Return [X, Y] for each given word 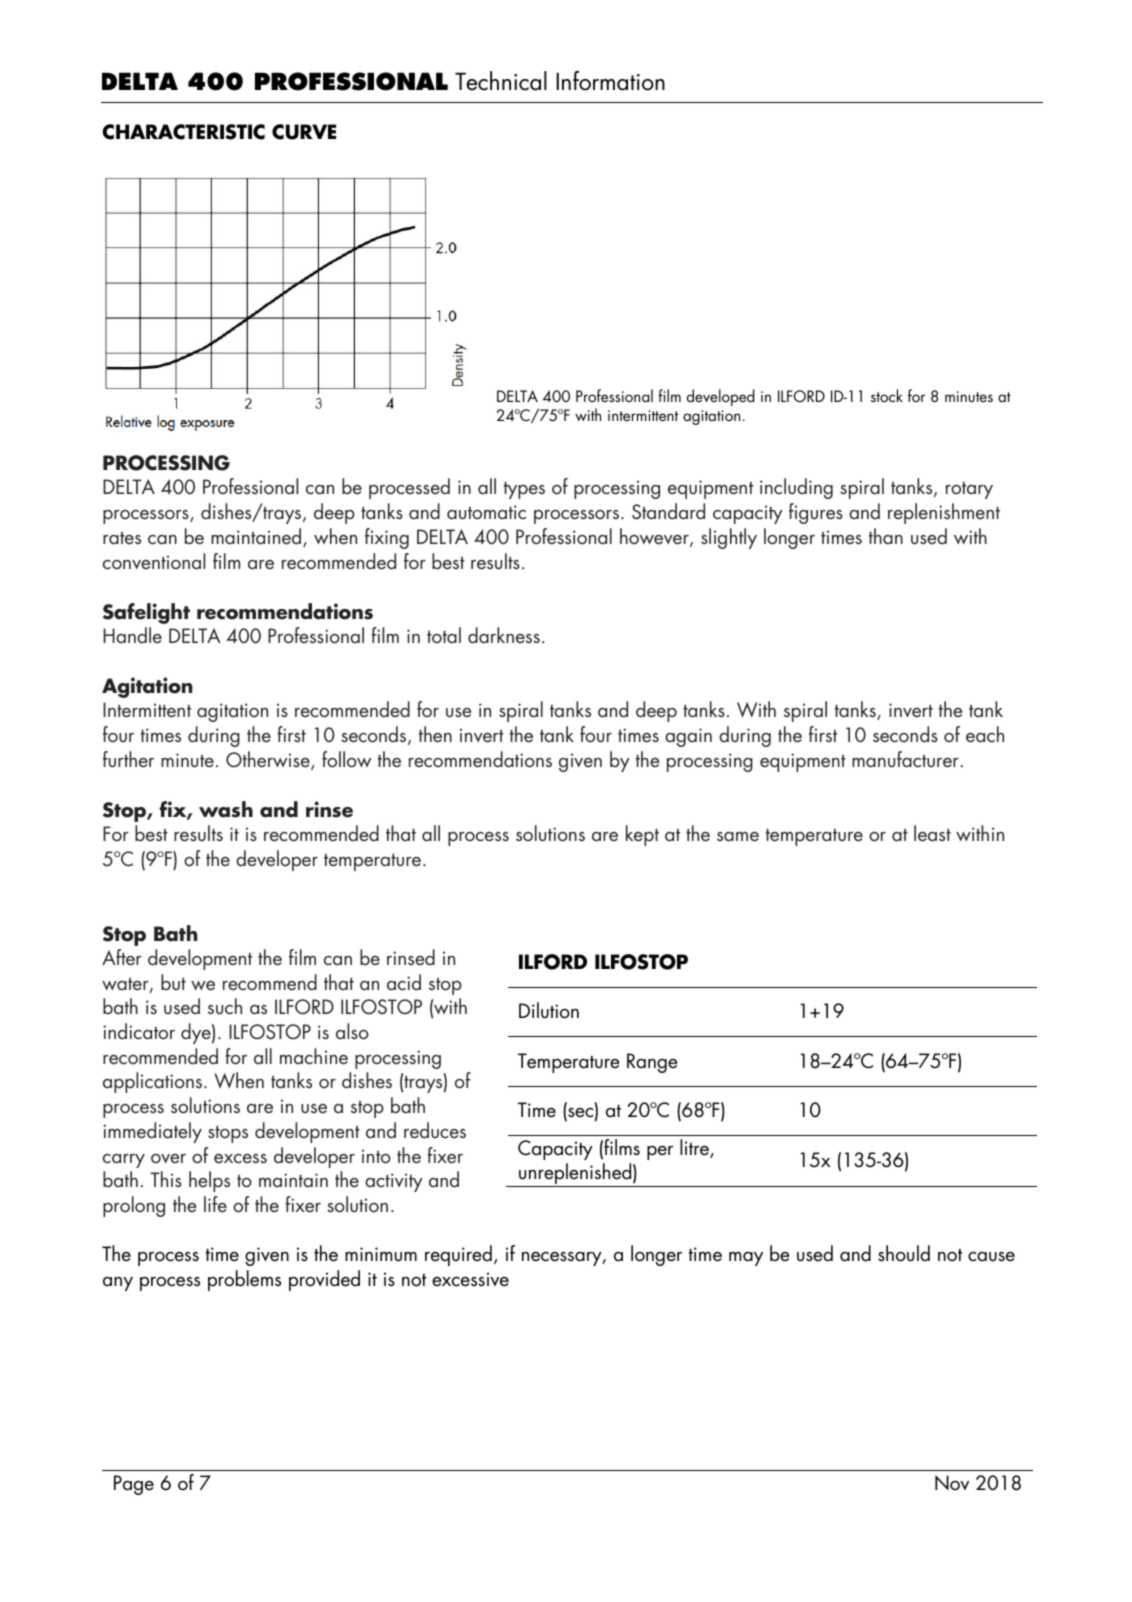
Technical [501, 81]
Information [610, 81]
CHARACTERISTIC [183, 132]
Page [134, 1485]
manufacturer [906, 759]
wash [226, 809]
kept [642, 835]
